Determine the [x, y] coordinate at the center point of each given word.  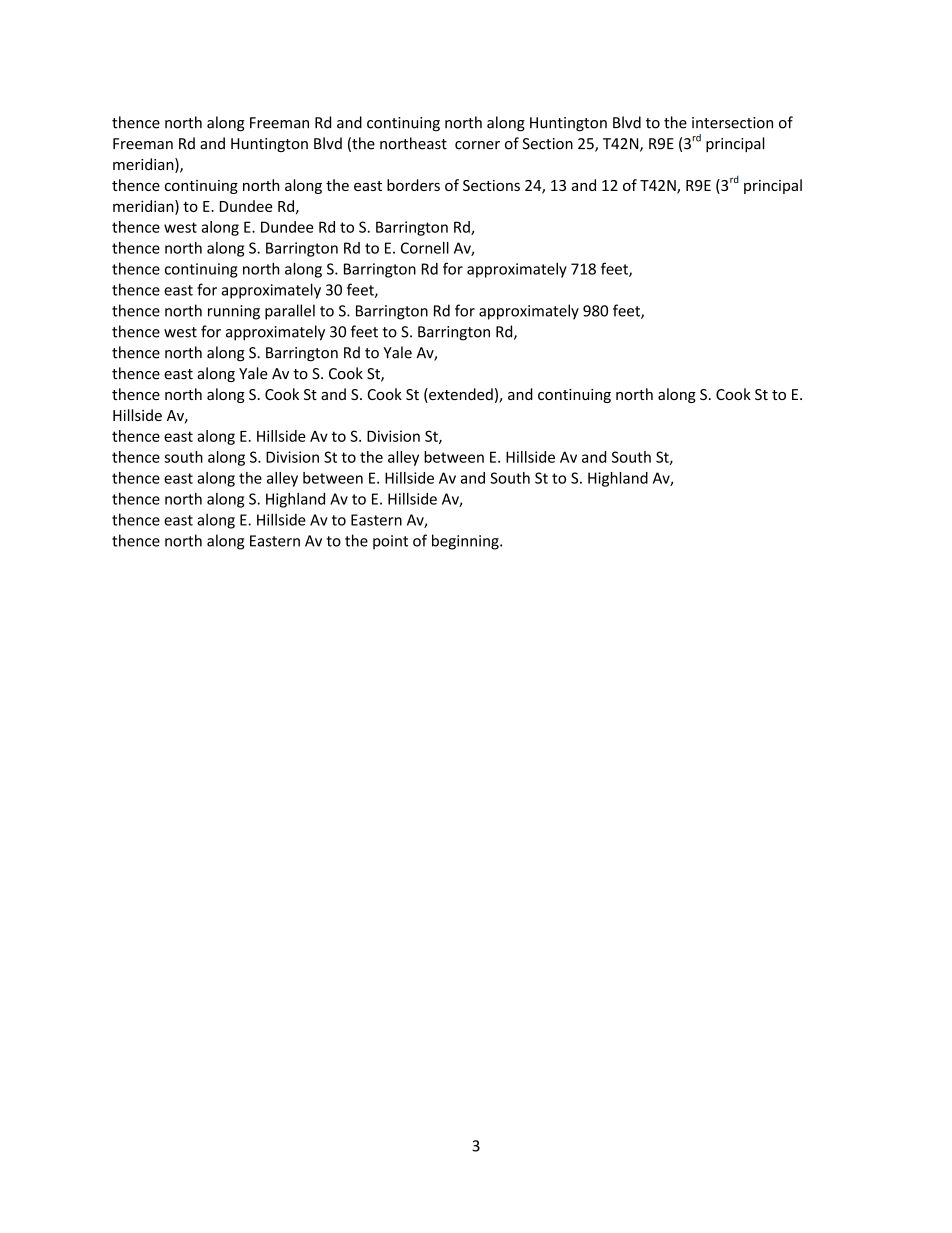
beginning [466, 542]
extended [460, 395]
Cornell [425, 248]
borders [413, 185]
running [234, 312]
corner [477, 145]
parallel [290, 312]
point [390, 542]
